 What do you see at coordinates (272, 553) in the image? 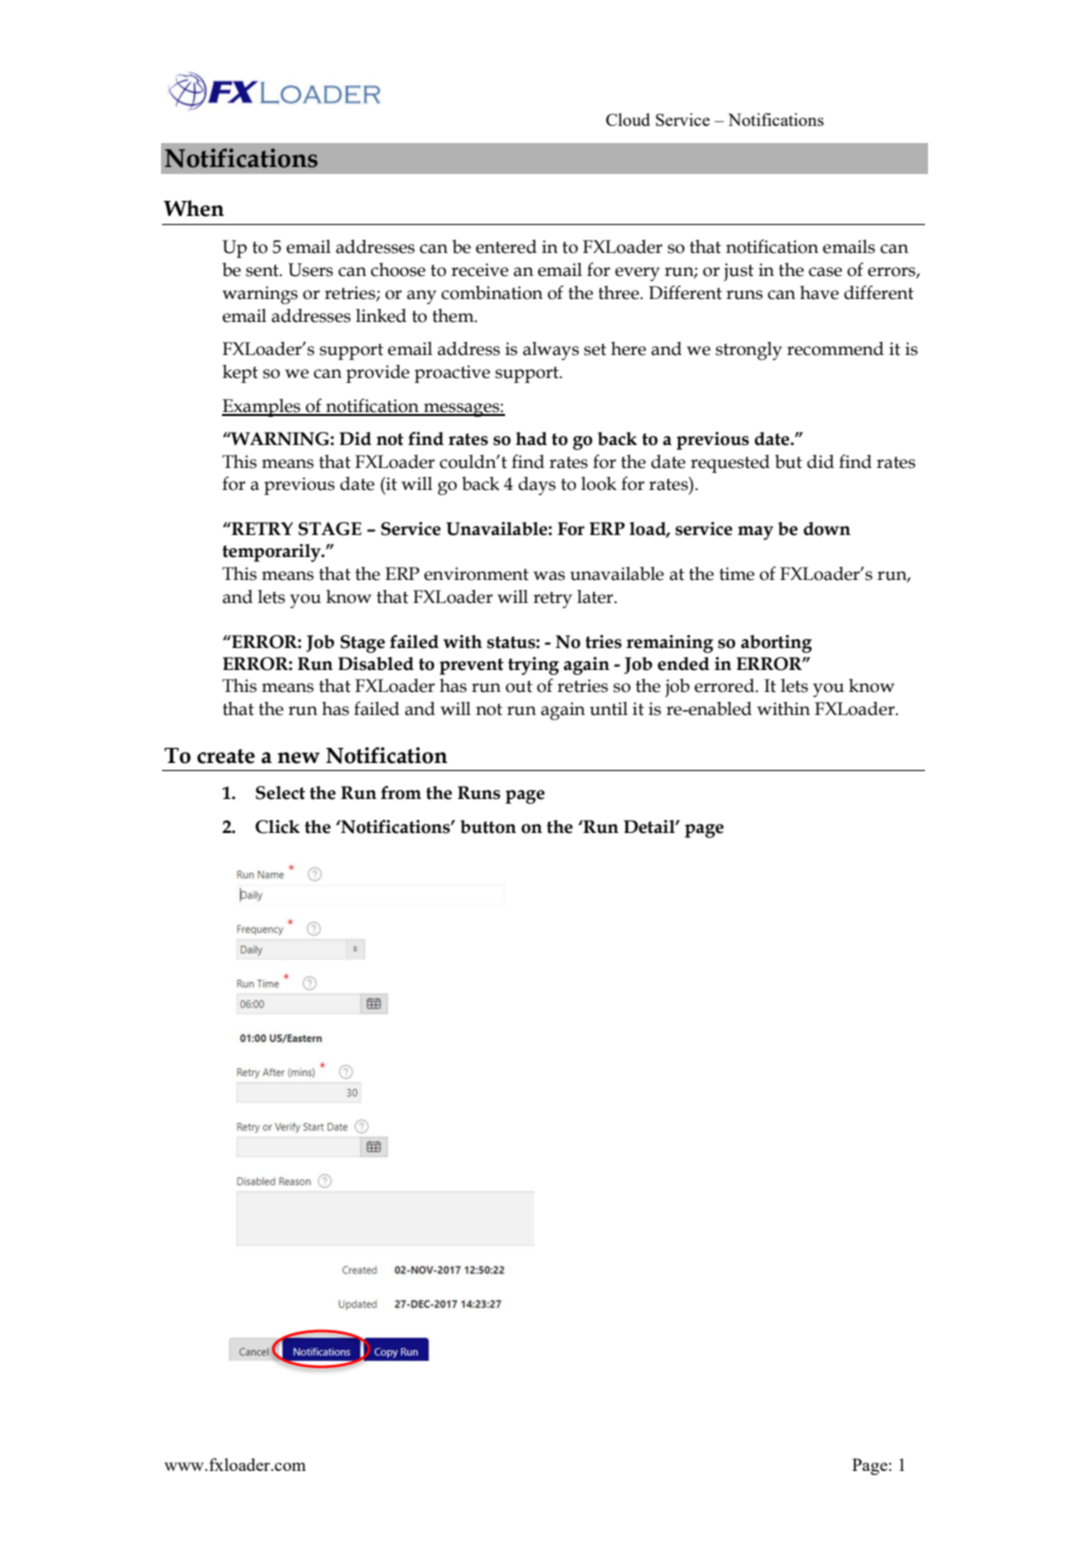
I see `temporarily` at bounding box center [272, 553].
